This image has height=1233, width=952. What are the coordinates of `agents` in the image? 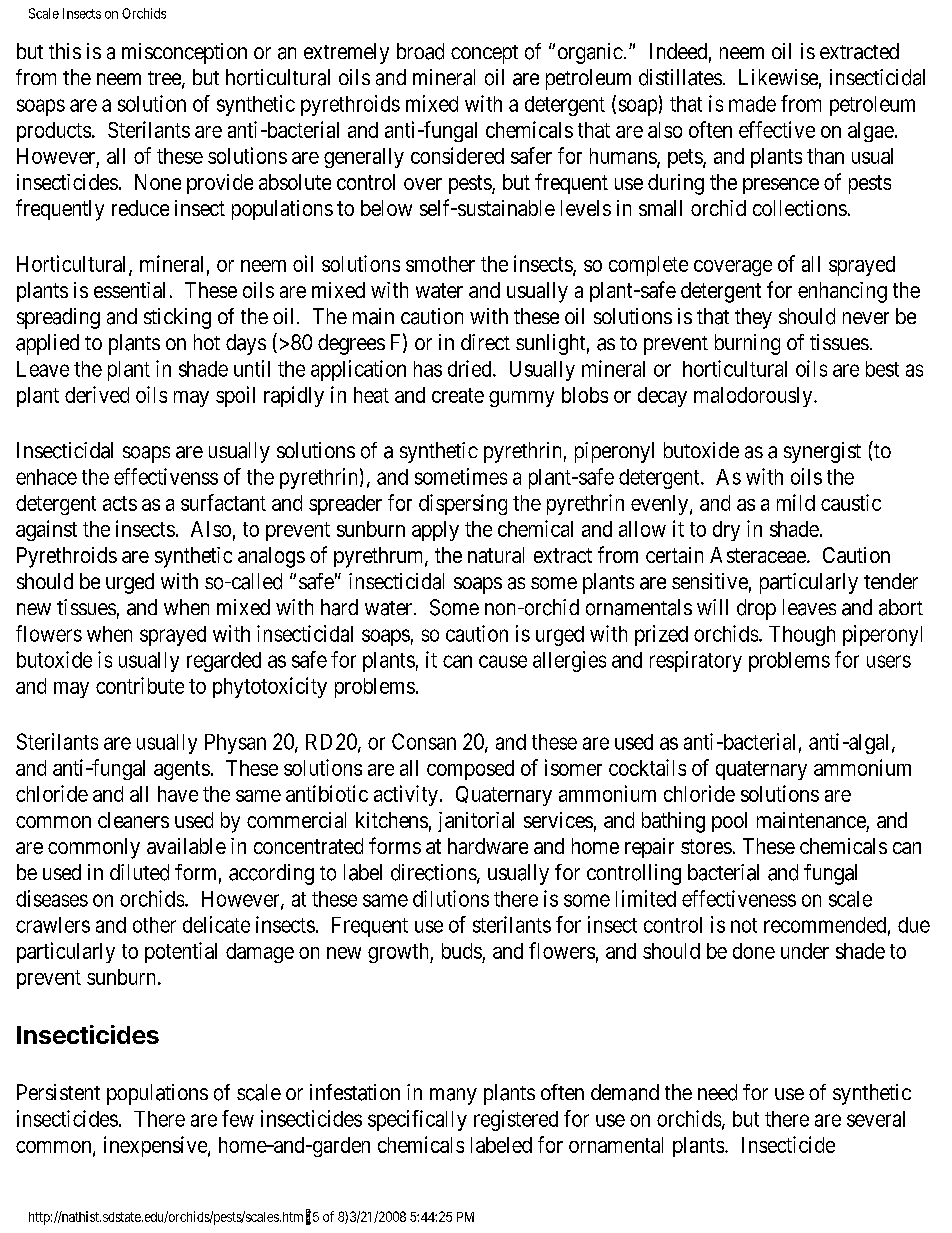 It's located at (182, 770).
